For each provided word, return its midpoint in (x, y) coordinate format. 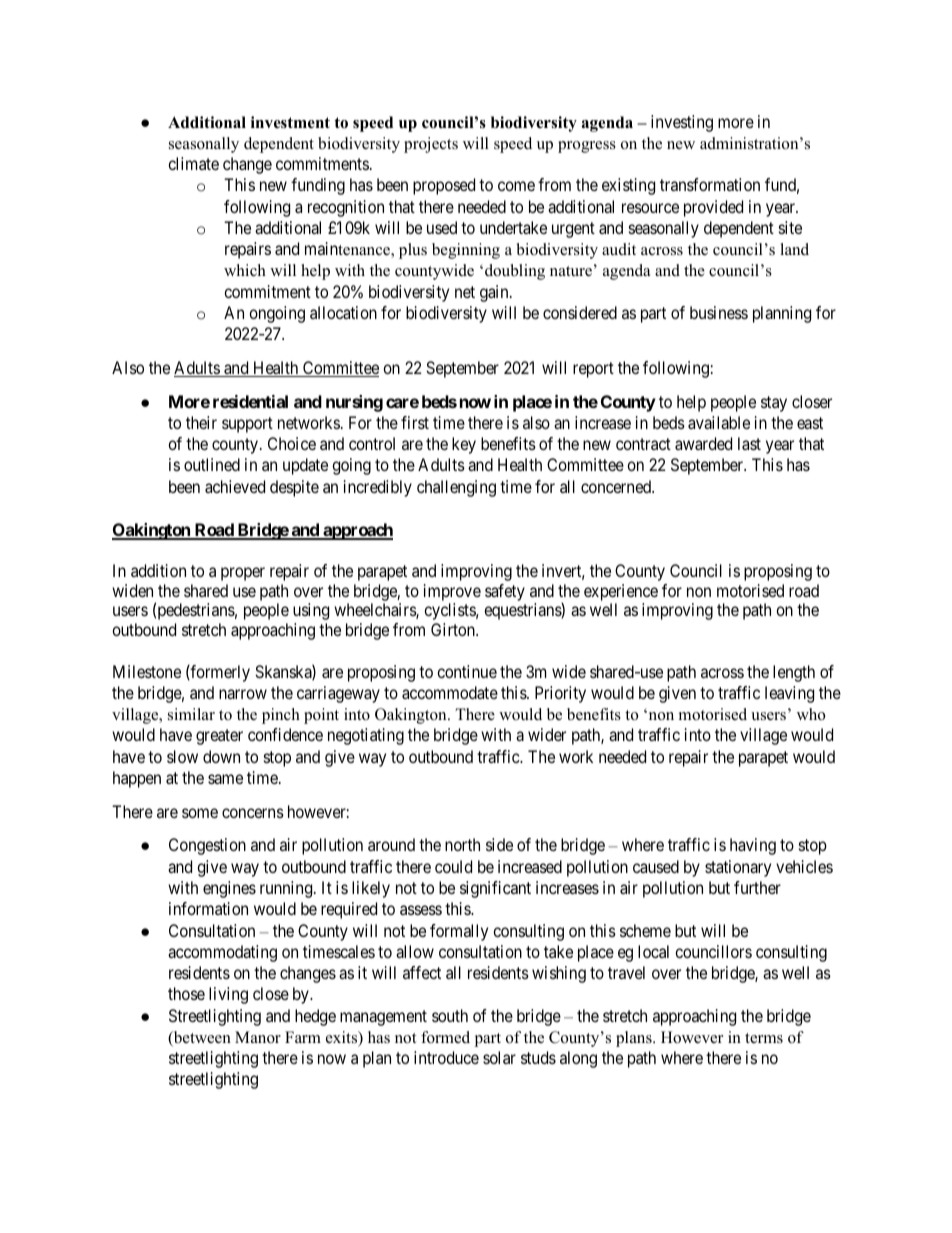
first (415, 422)
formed (445, 1037)
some (200, 813)
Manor (258, 1037)
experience (621, 592)
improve (452, 592)
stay (774, 404)
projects (431, 145)
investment (290, 122)
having (753, 846)
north (462, 844)
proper (243, 574)
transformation (710, 184)
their (201, 422)
